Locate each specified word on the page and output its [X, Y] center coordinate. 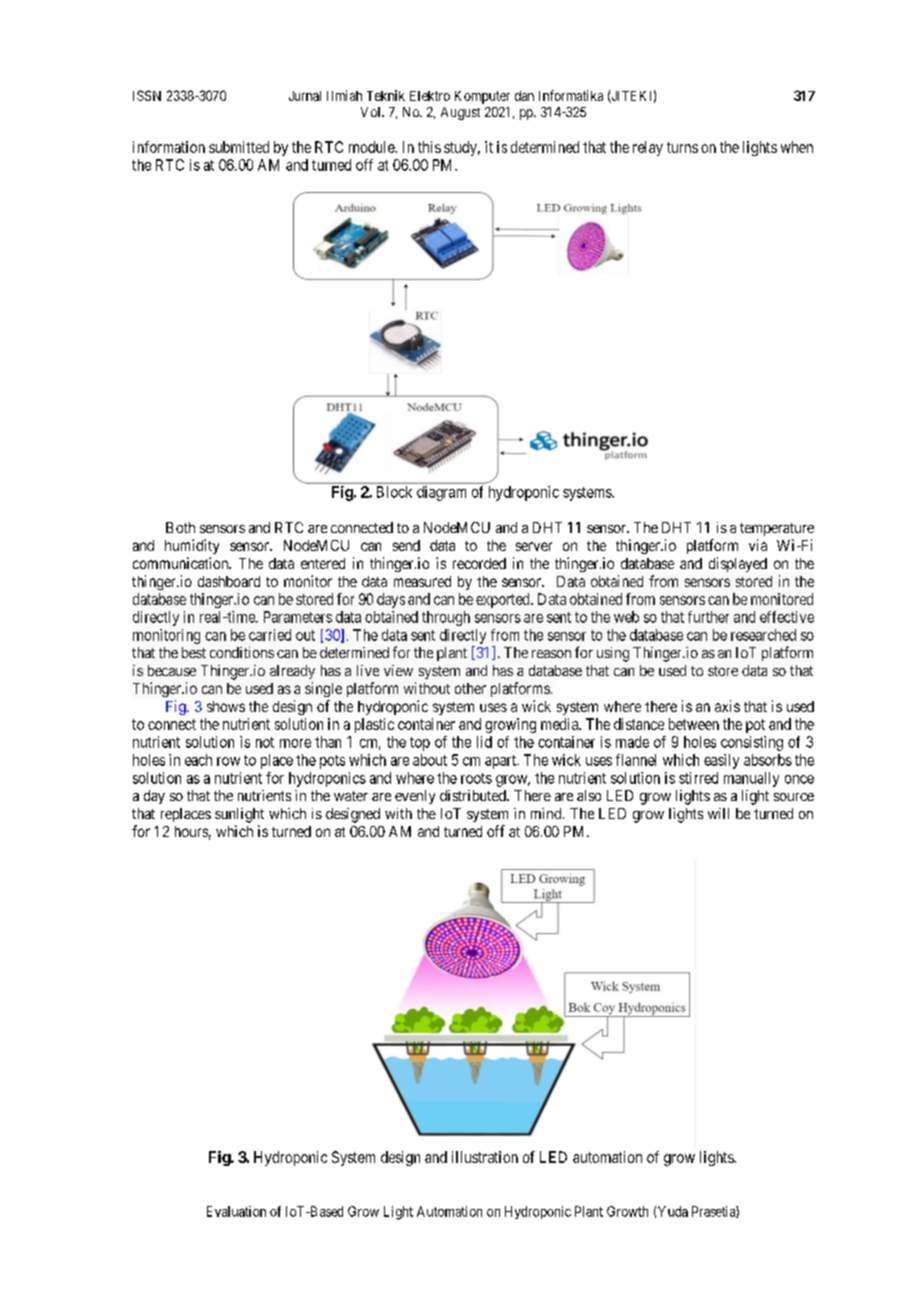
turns [682, 147]
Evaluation [236, 1211]
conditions [242, 652]
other [470, 688]
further [708, 617]
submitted [239, 147]
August [460, 113]
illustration [485, 1157]
